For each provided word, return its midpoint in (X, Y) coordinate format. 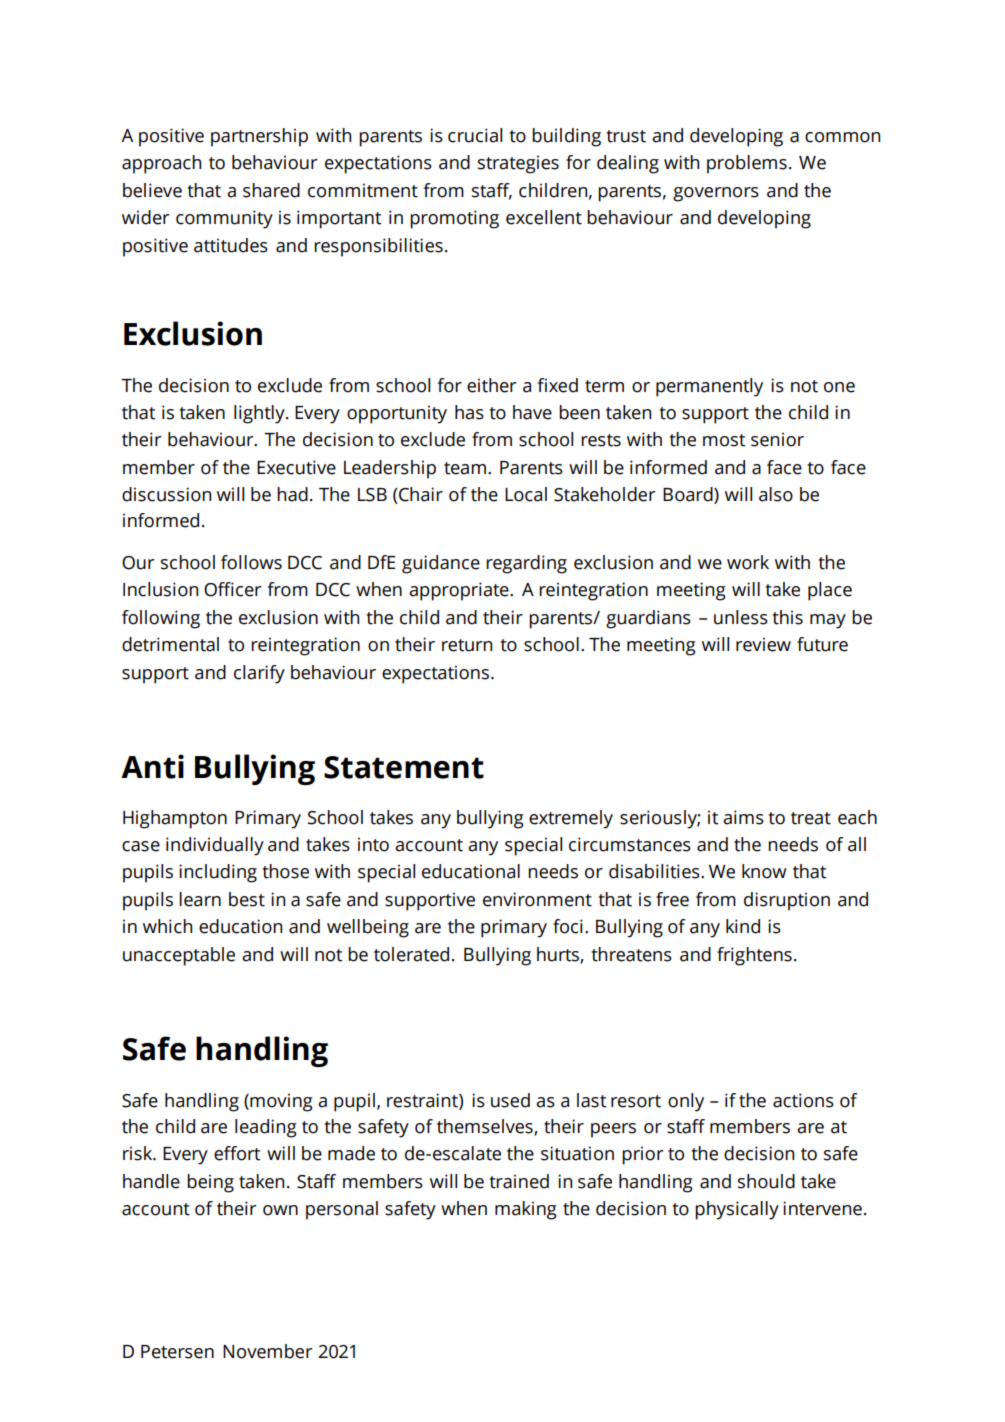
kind (743, 926)
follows (251, 562)
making (526, 1210)
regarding (526, 564)
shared (271, 190)
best (247, 899)
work (748, 562)
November (268, 1351)
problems (747, 164)
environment (537, 899)
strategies (518, 164)
